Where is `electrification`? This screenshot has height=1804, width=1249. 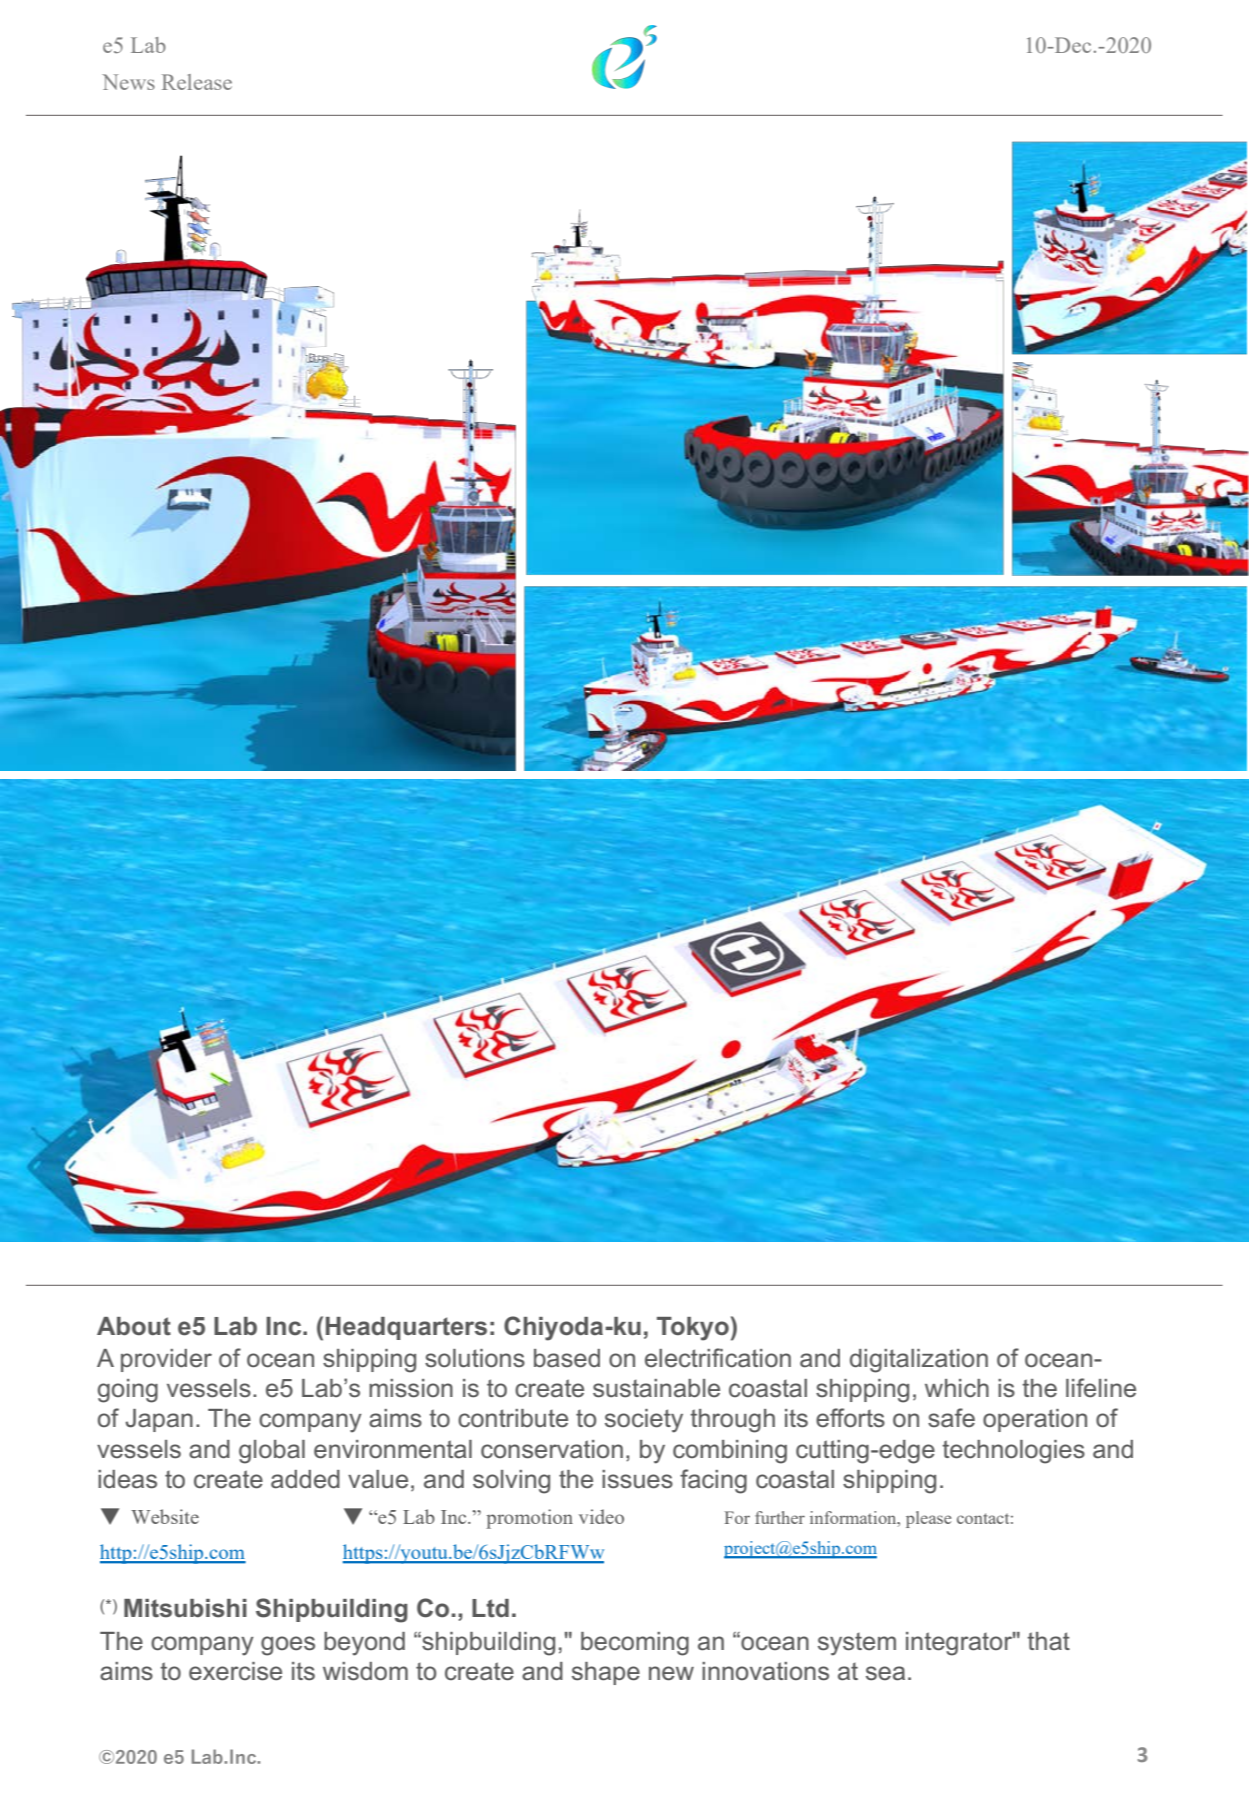 electrification is located at coordinates (718, 1358).
